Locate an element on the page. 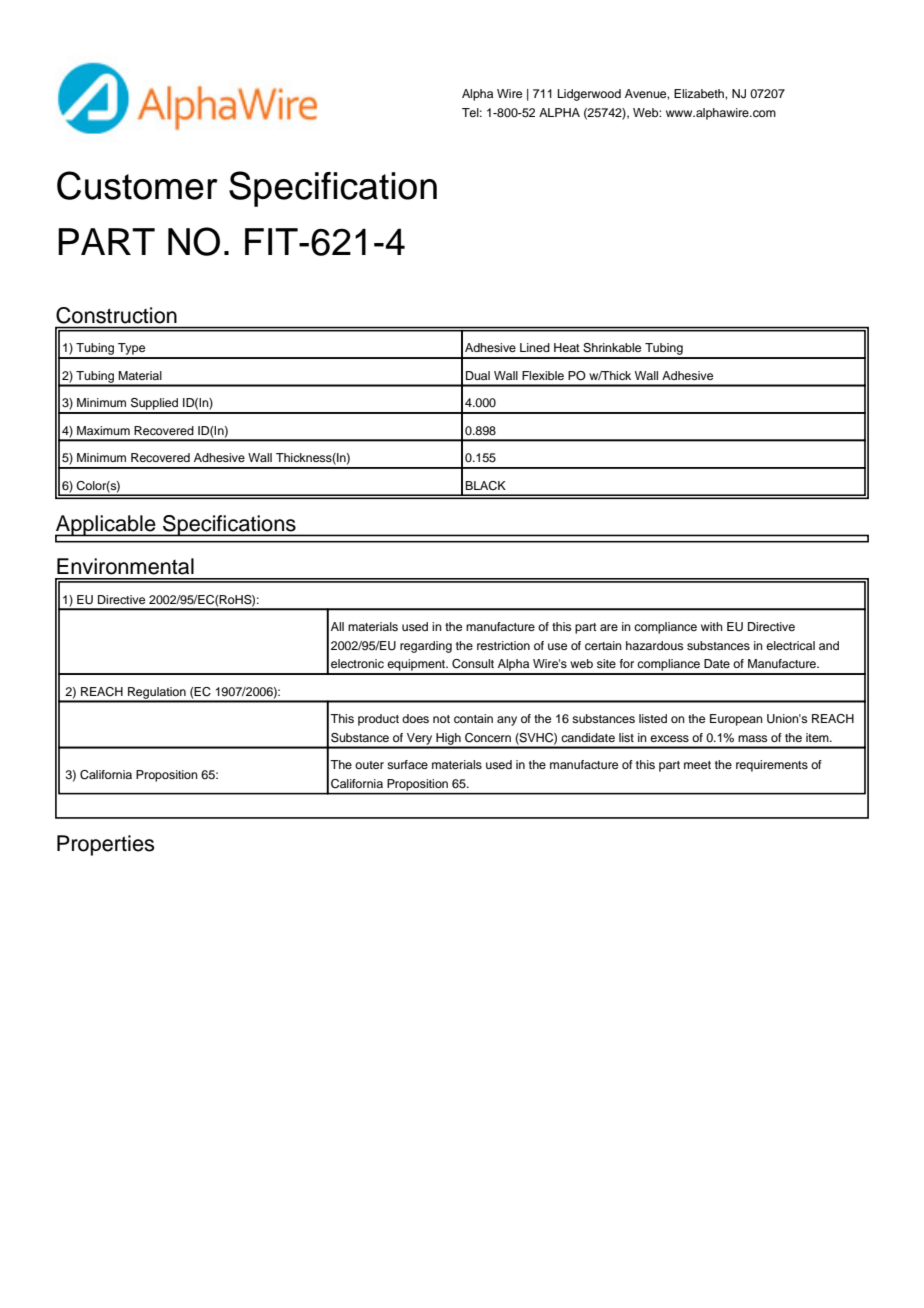 Image resolution: width=924 pixels, height=1308 pixels. Maximum is located at coordinates (103, 430).
